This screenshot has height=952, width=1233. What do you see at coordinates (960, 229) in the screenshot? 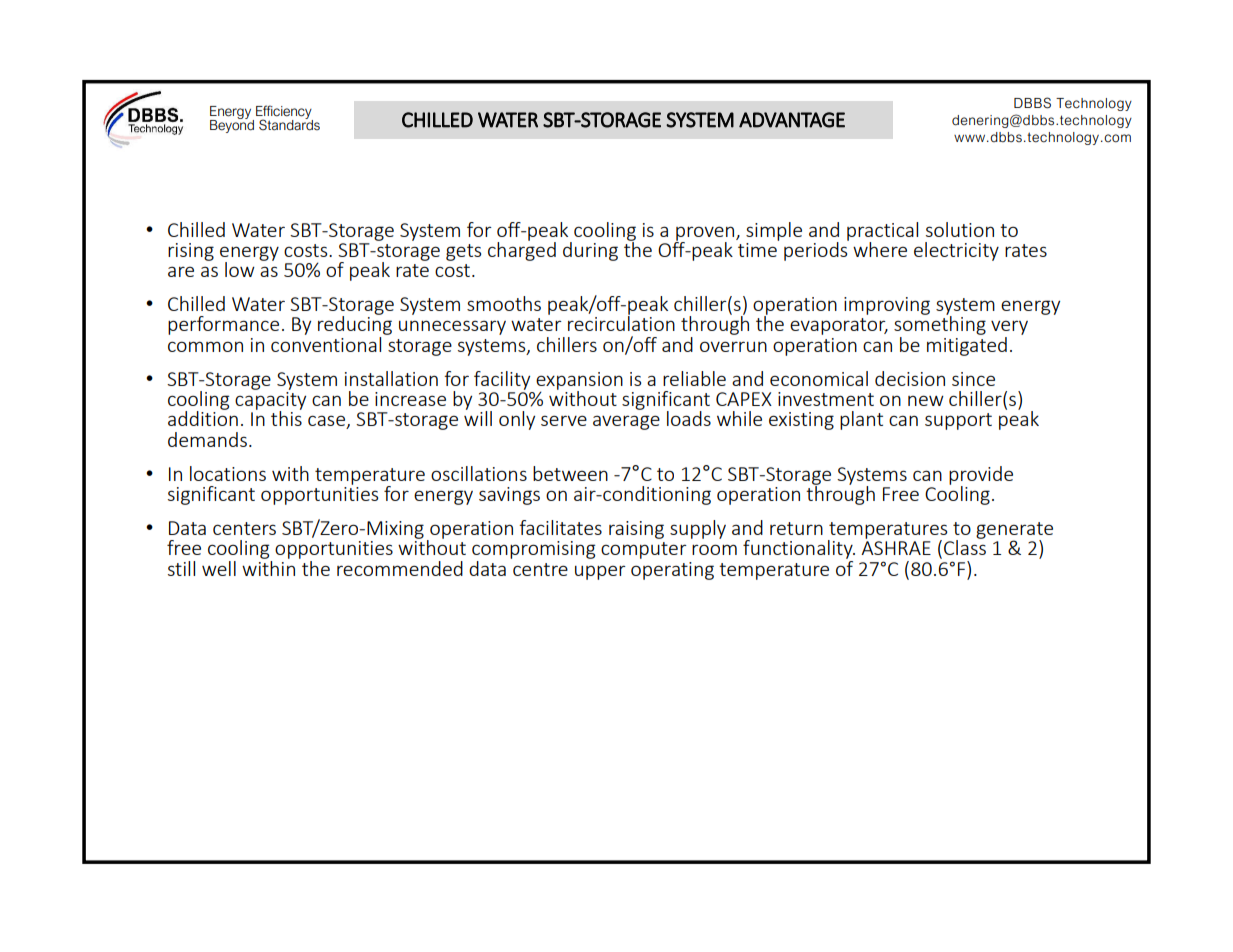
I see `solution` at bounding box center [960, 229].
